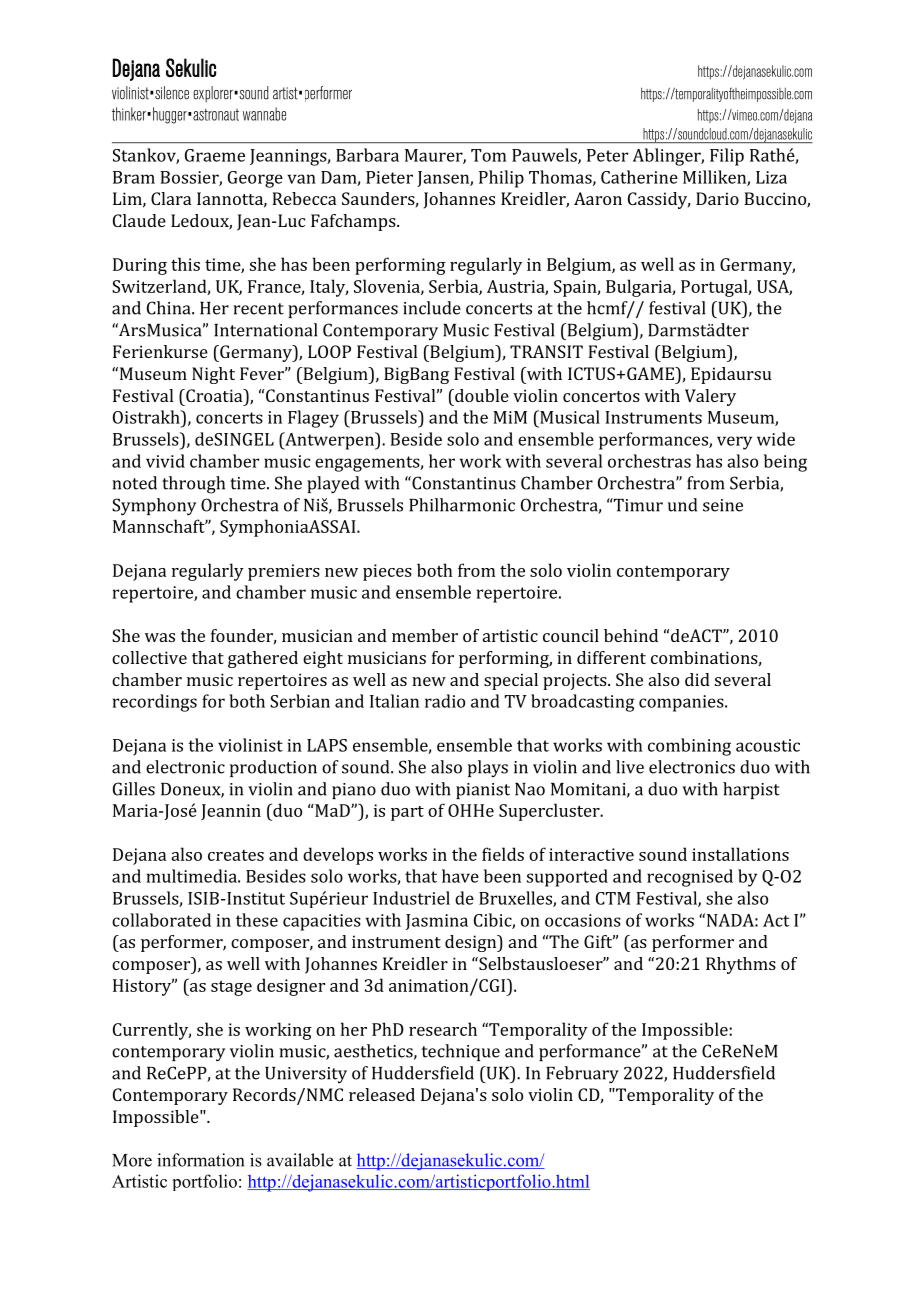 This screenshot has width=924, height=1308. What do you see at coordinates (193, 485) in the screenshot?
I see `through` at bounding box center [193, 485].
